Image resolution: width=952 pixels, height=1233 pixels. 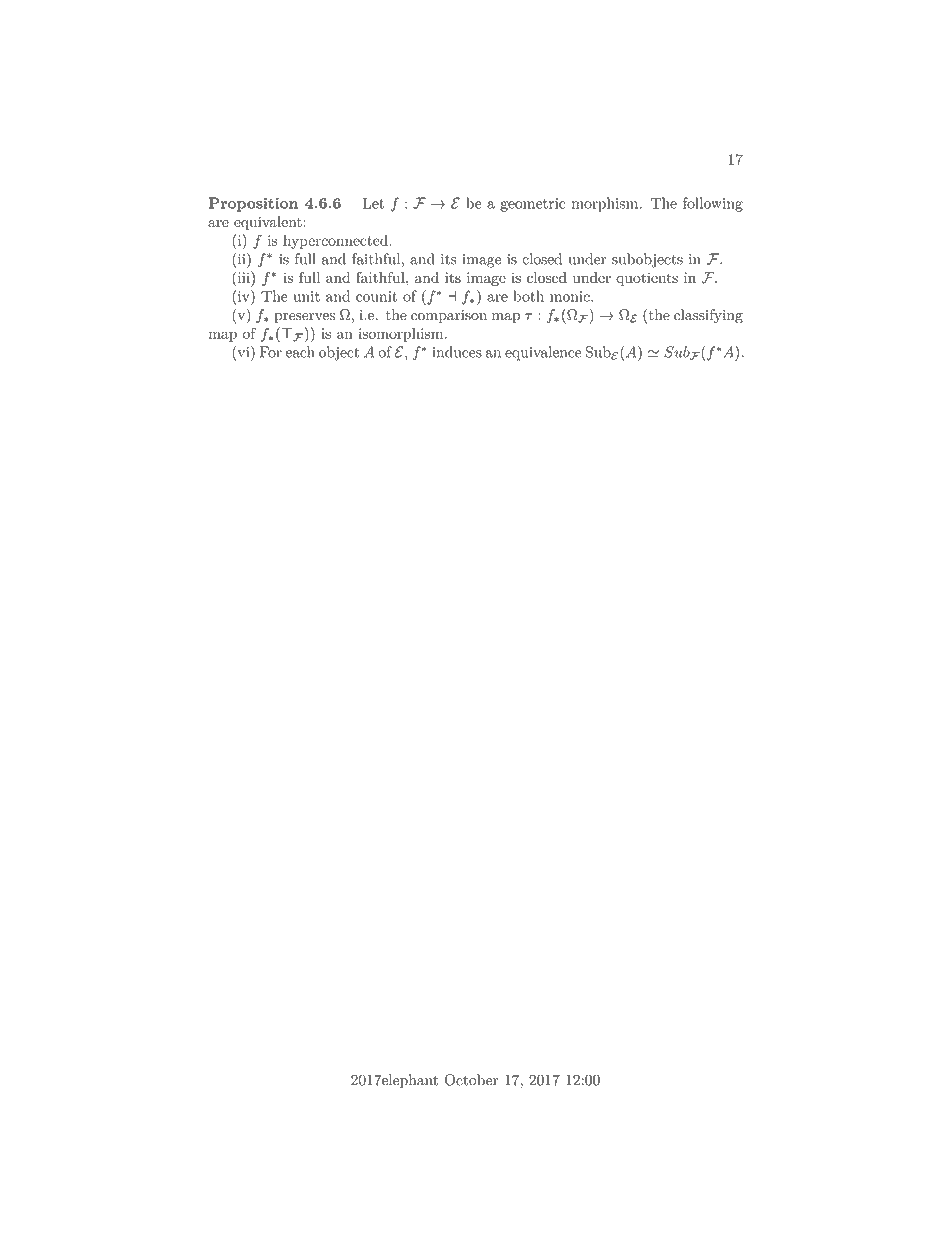 I want to click on equivalent, so click(x=268, y=223).
